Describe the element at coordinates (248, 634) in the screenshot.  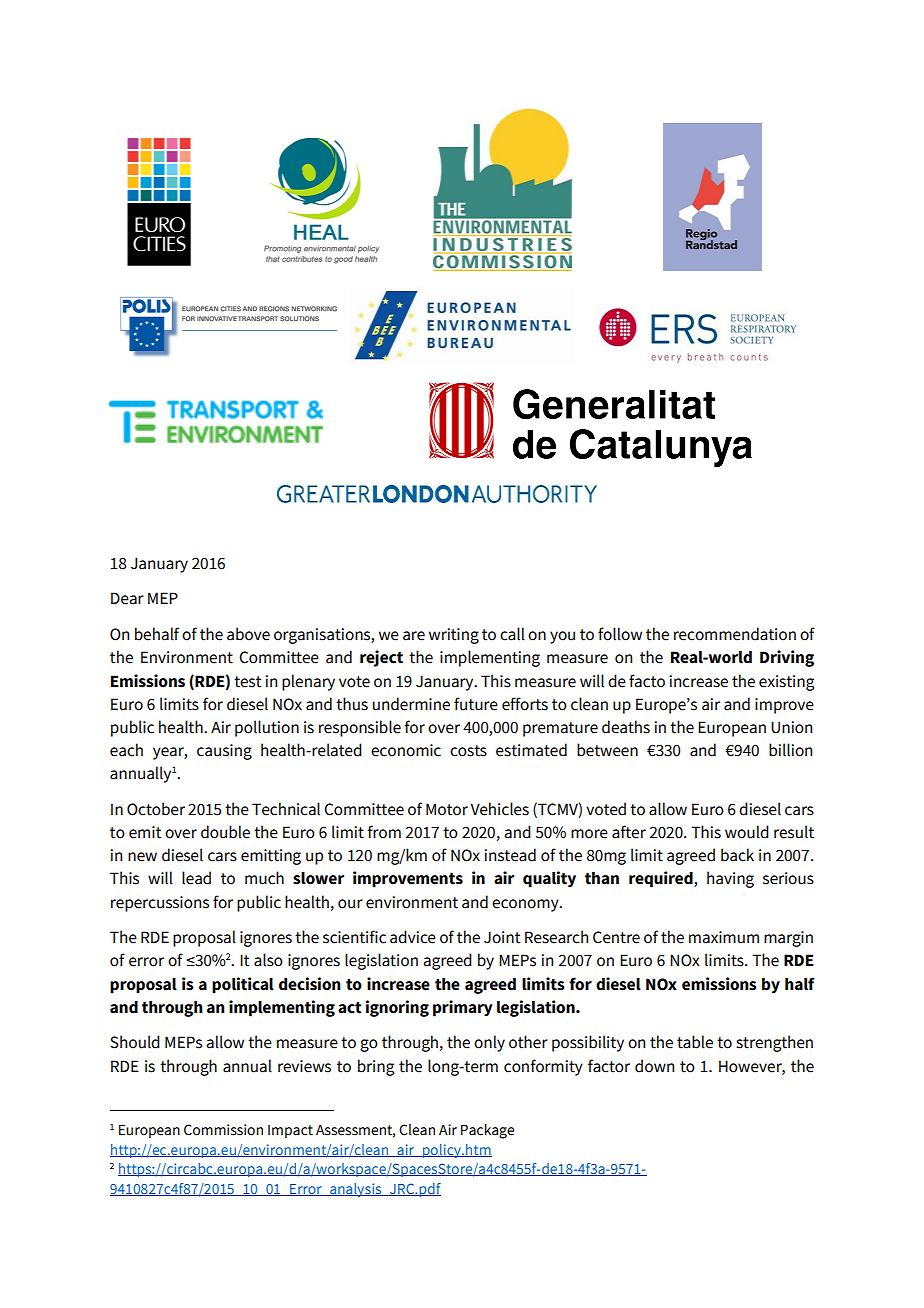
I see `above` at that location.
